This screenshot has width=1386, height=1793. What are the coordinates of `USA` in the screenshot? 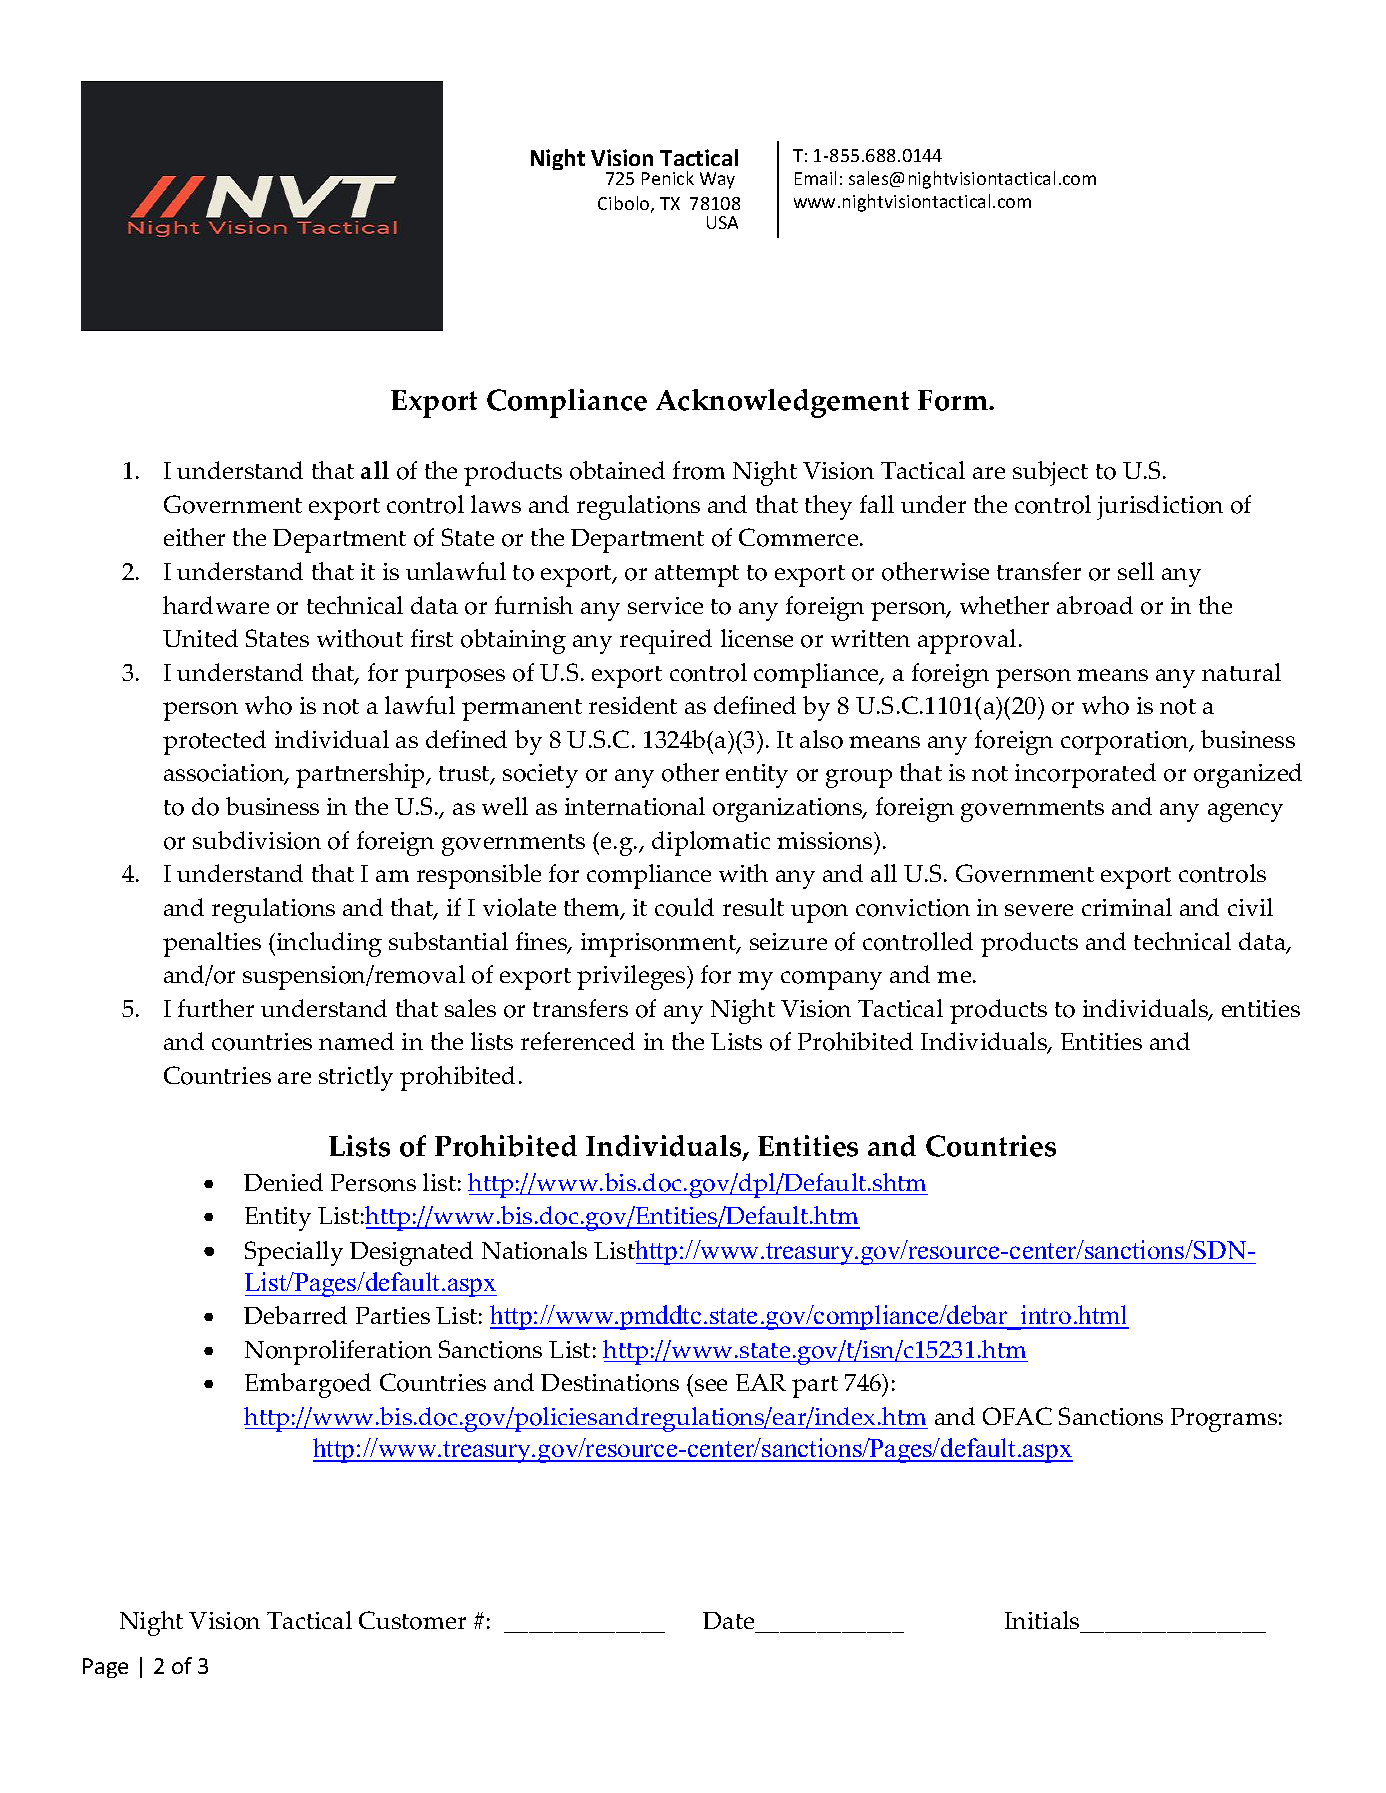 It's located at (722, 222).
